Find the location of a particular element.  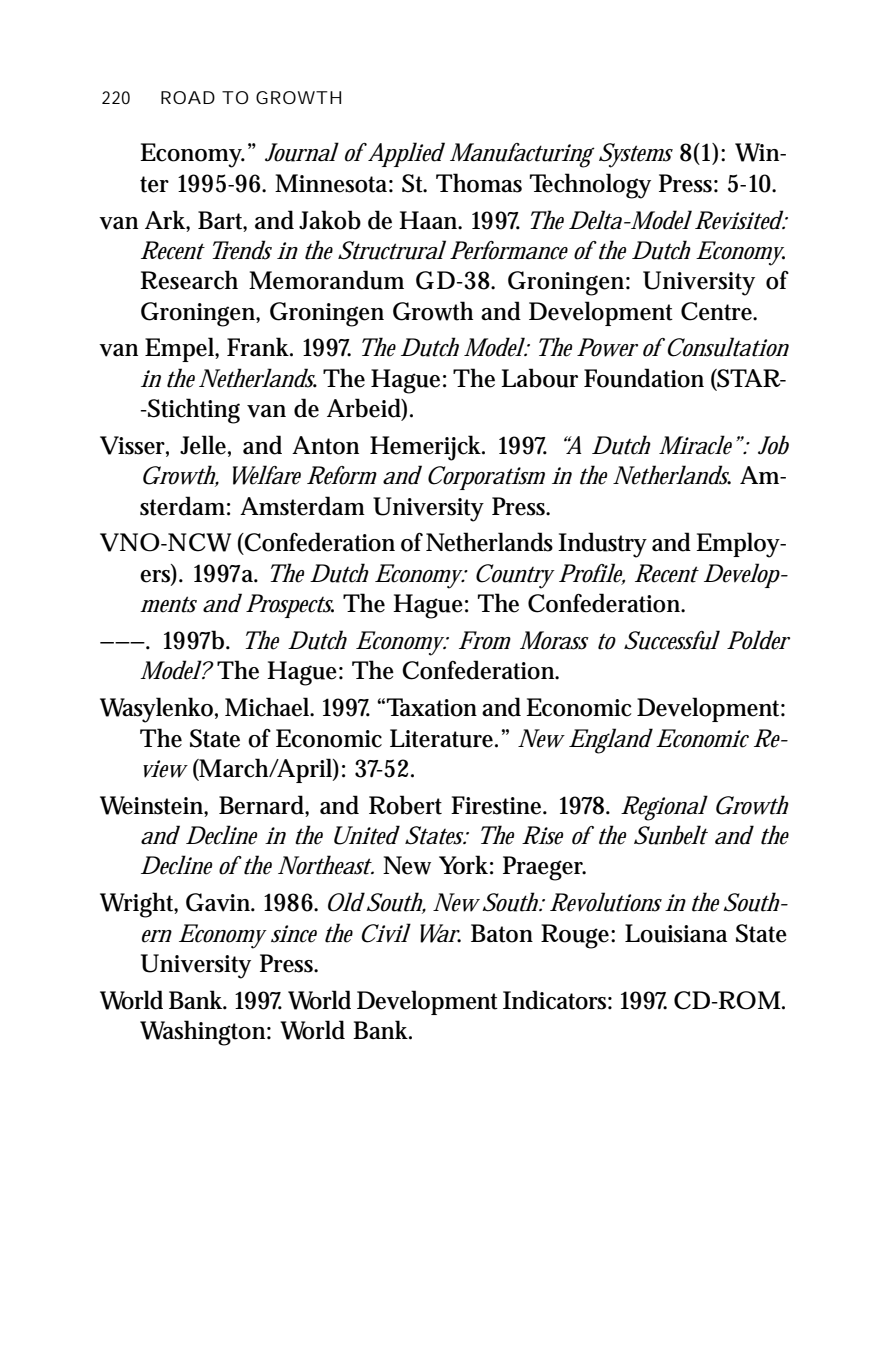

ROAD is located at coordinates (188, 97).
